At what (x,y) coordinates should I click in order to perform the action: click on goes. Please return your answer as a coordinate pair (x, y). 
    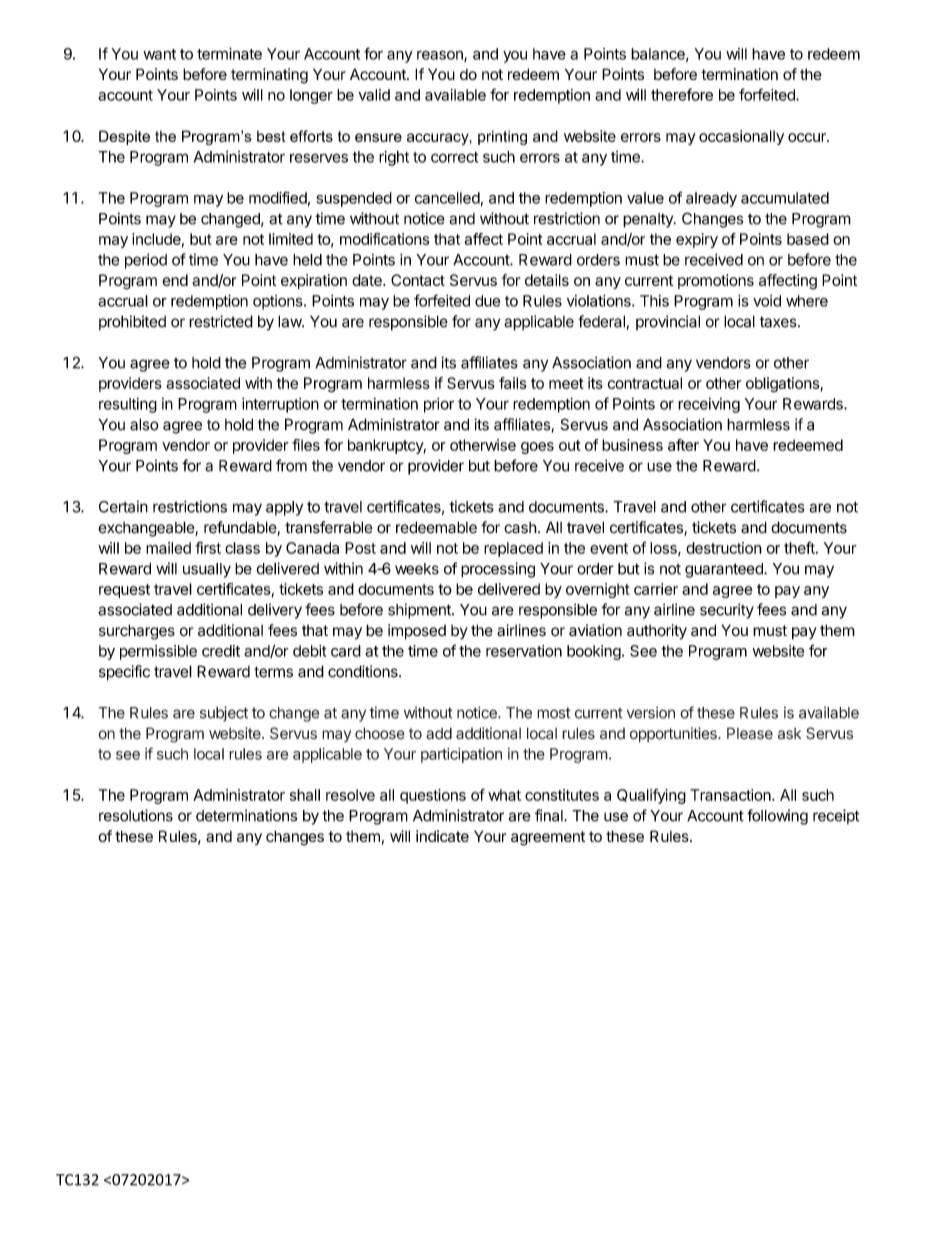
    Looking at the image, I should click on (537, 448).
